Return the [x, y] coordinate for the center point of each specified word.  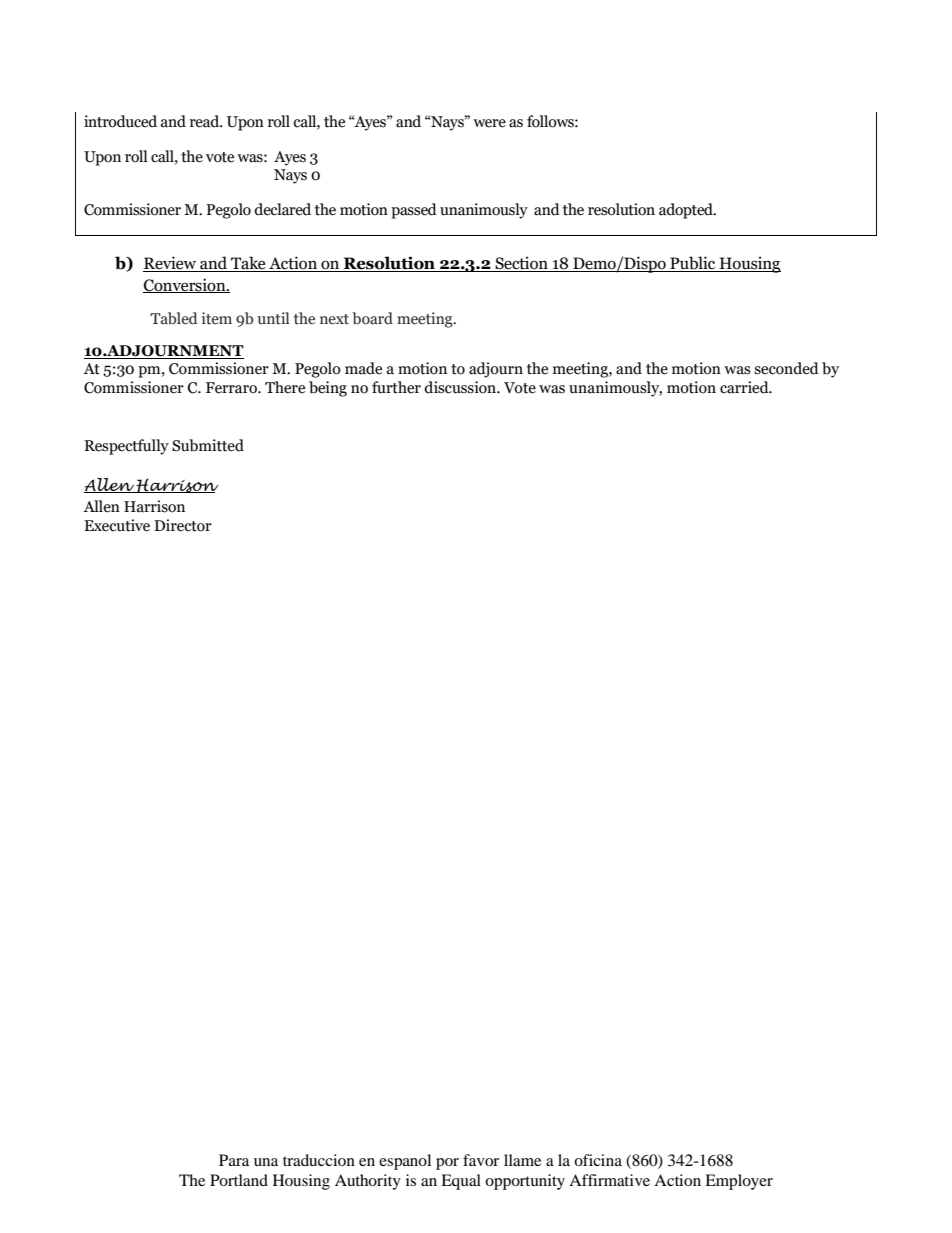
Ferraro [232, 388]
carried [745, 387]
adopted [687, 211]
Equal [461, 1182]
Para [234, 1160]
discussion [461, 387]
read [206, 121]
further [396, 387]
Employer [739, 1182]
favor [481, 1160]
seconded [786, 368]
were [489, 123]
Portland [239, 1180]
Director [183, 525]
